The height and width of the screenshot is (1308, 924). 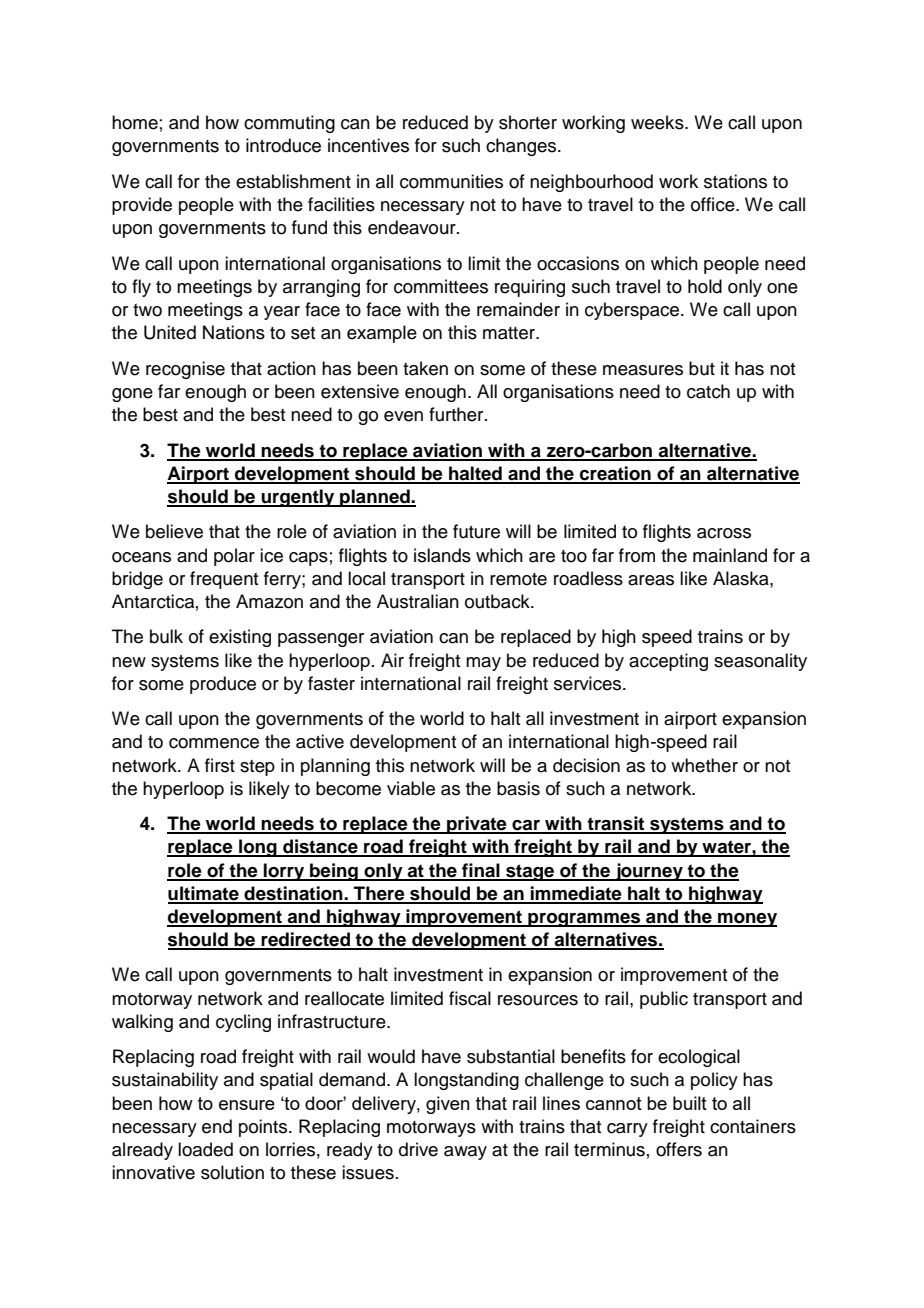 What do you see at coordinates (704, 765) in the screenshot?
I see `whether` at bounding box center [704, 765].
